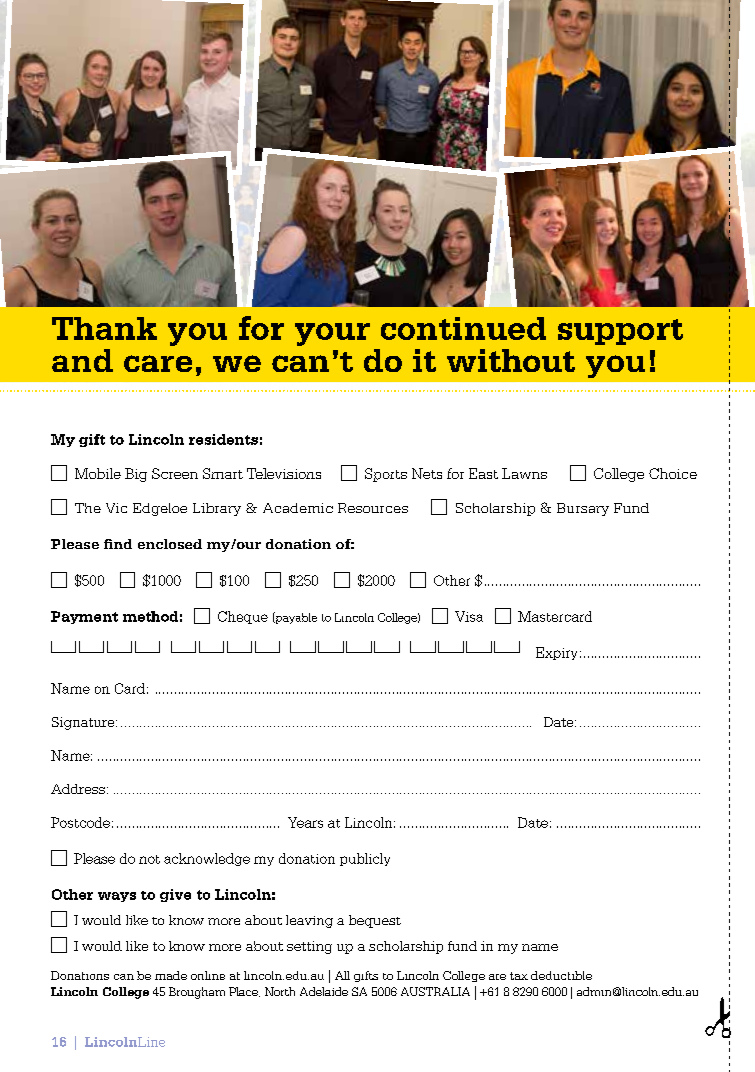 Image resolution: width=755 pixels, height=1072 pixels. I want to click on support, so click(620, 332).
